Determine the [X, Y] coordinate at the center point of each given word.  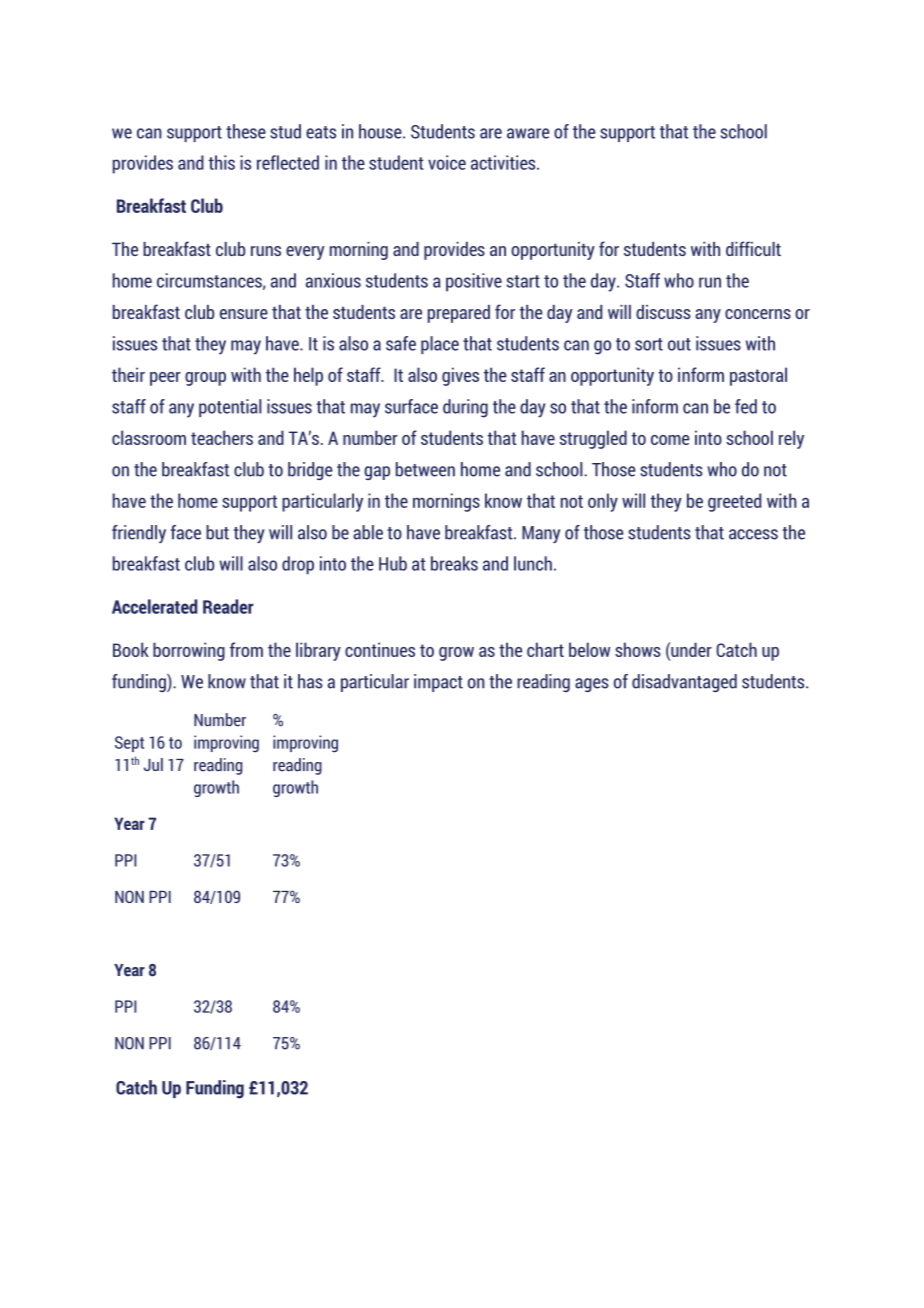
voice [447, 162]
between [425, 469]
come [670, 440]
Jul [153, 764]
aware [528, 133]
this [222, 162]
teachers [222, 437]
